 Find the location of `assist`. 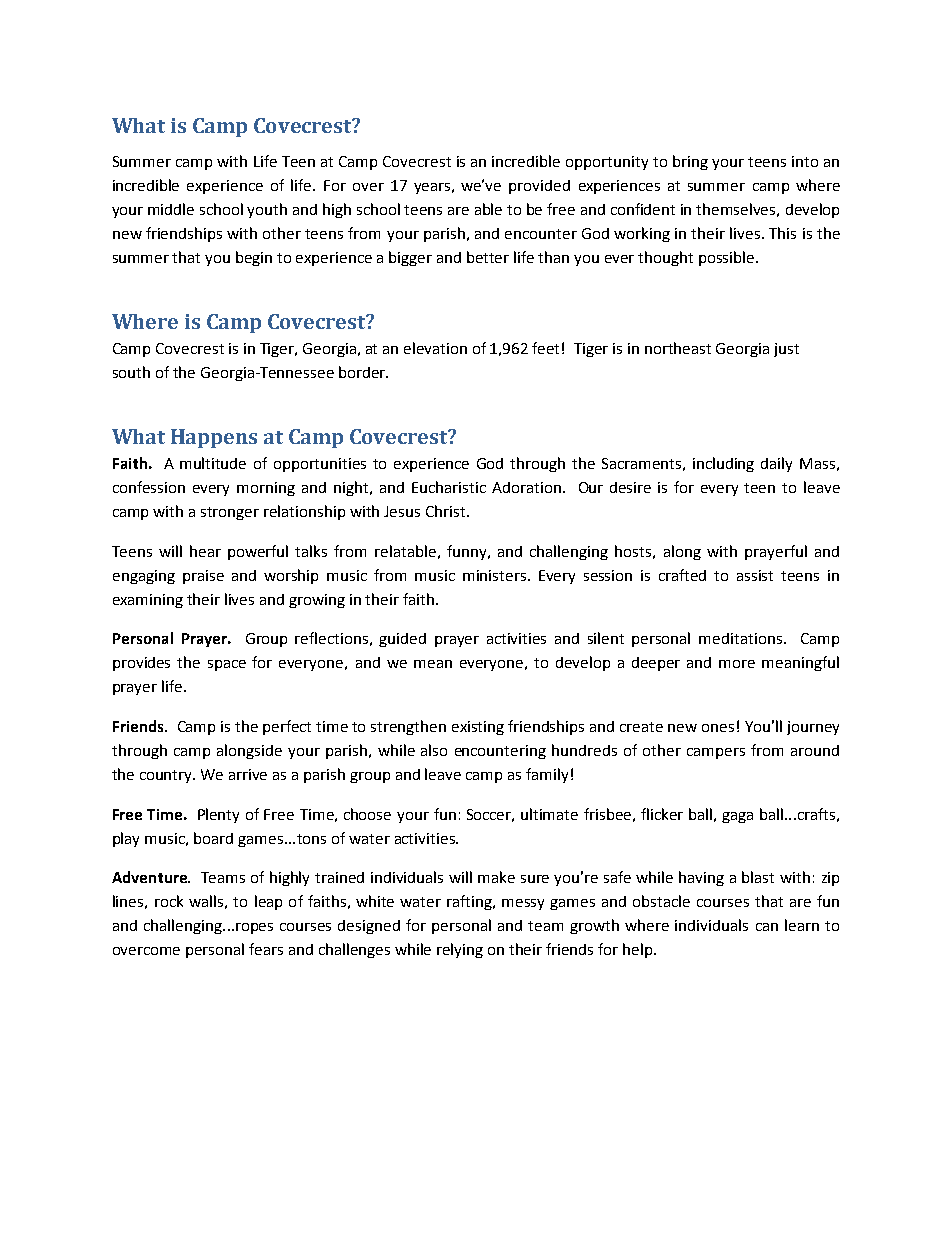

assist is located at coordinates (755, 575).
